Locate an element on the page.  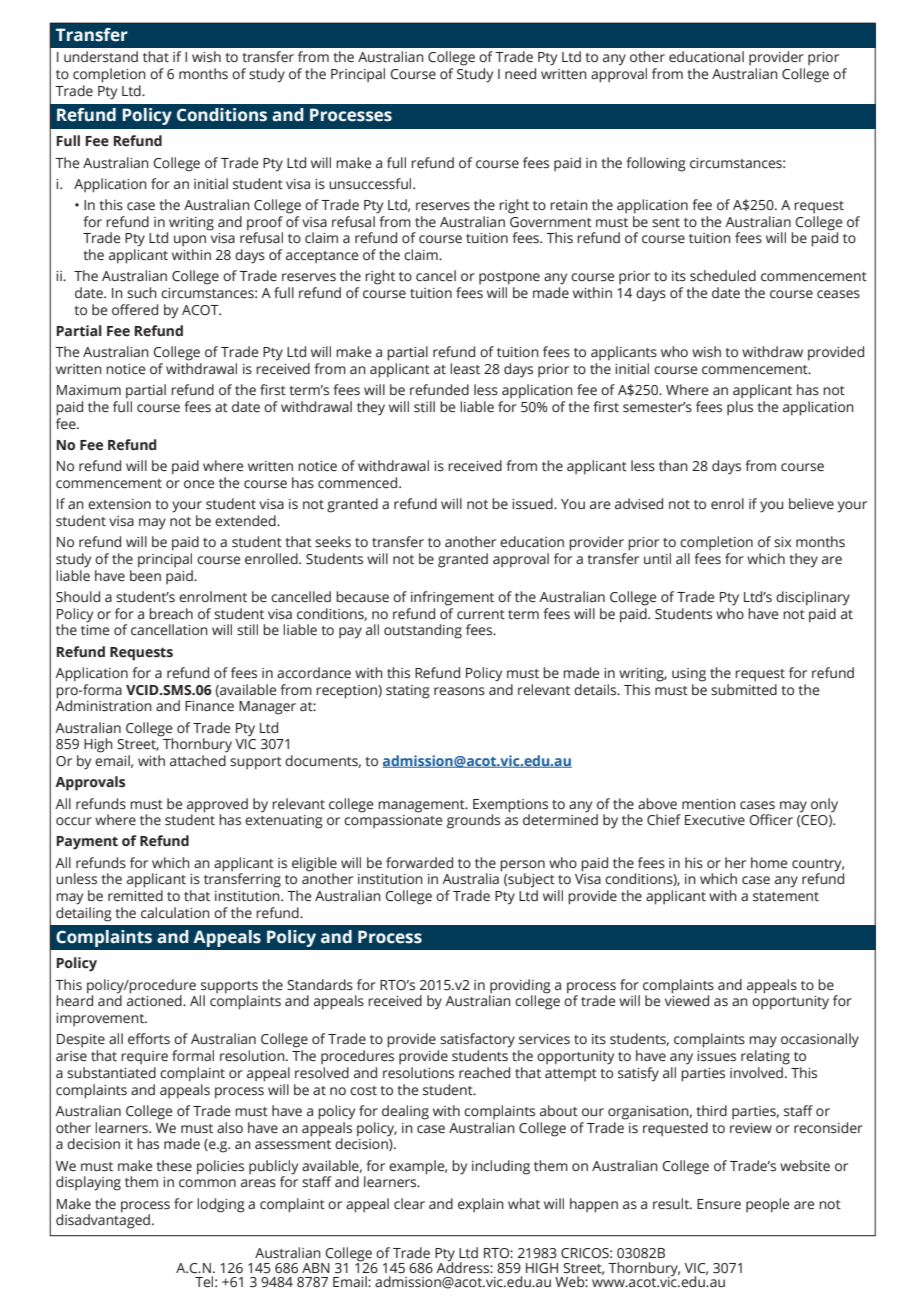
understand is located at coordinates (101, 57).
